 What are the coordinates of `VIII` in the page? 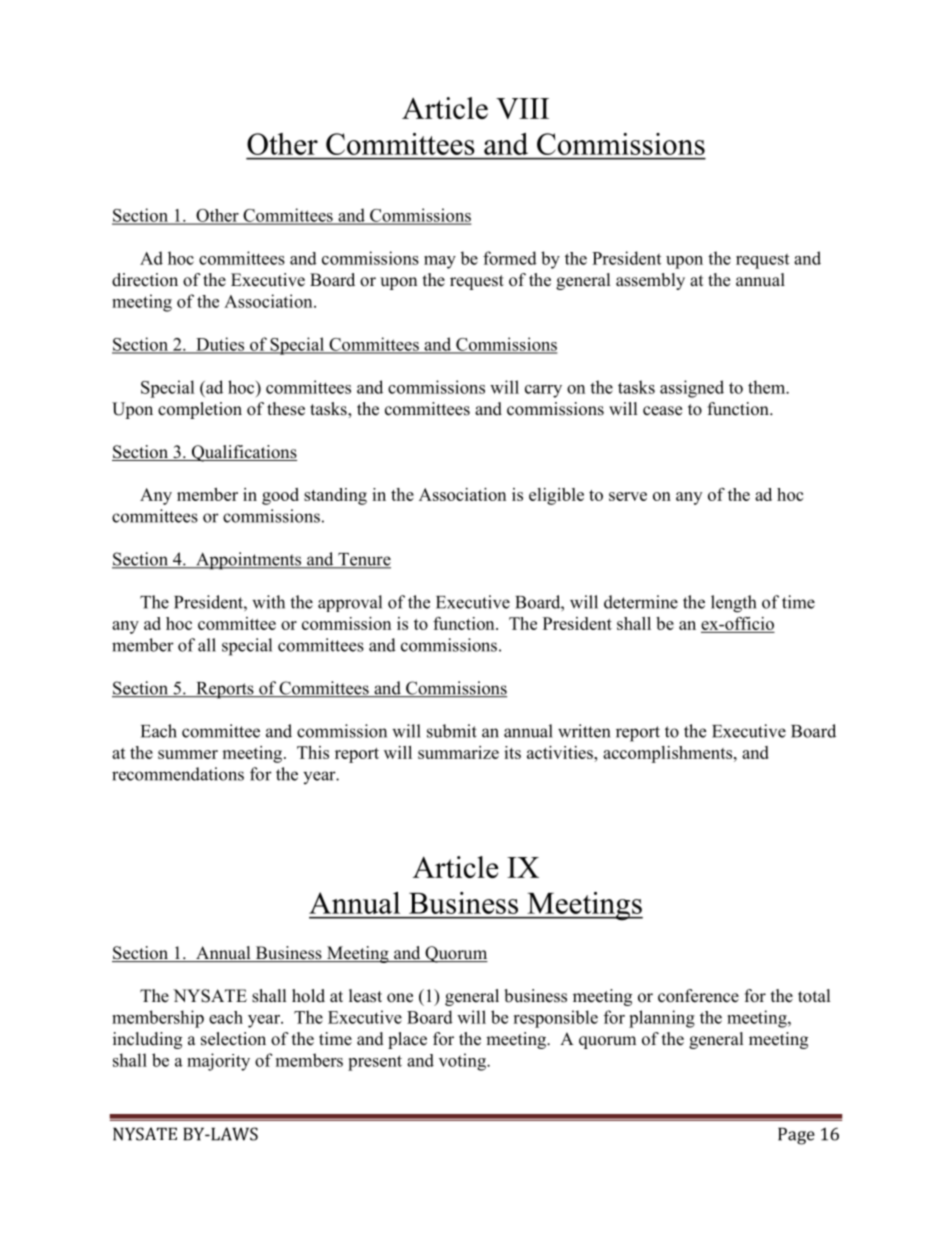 It's located at (522, 108).
